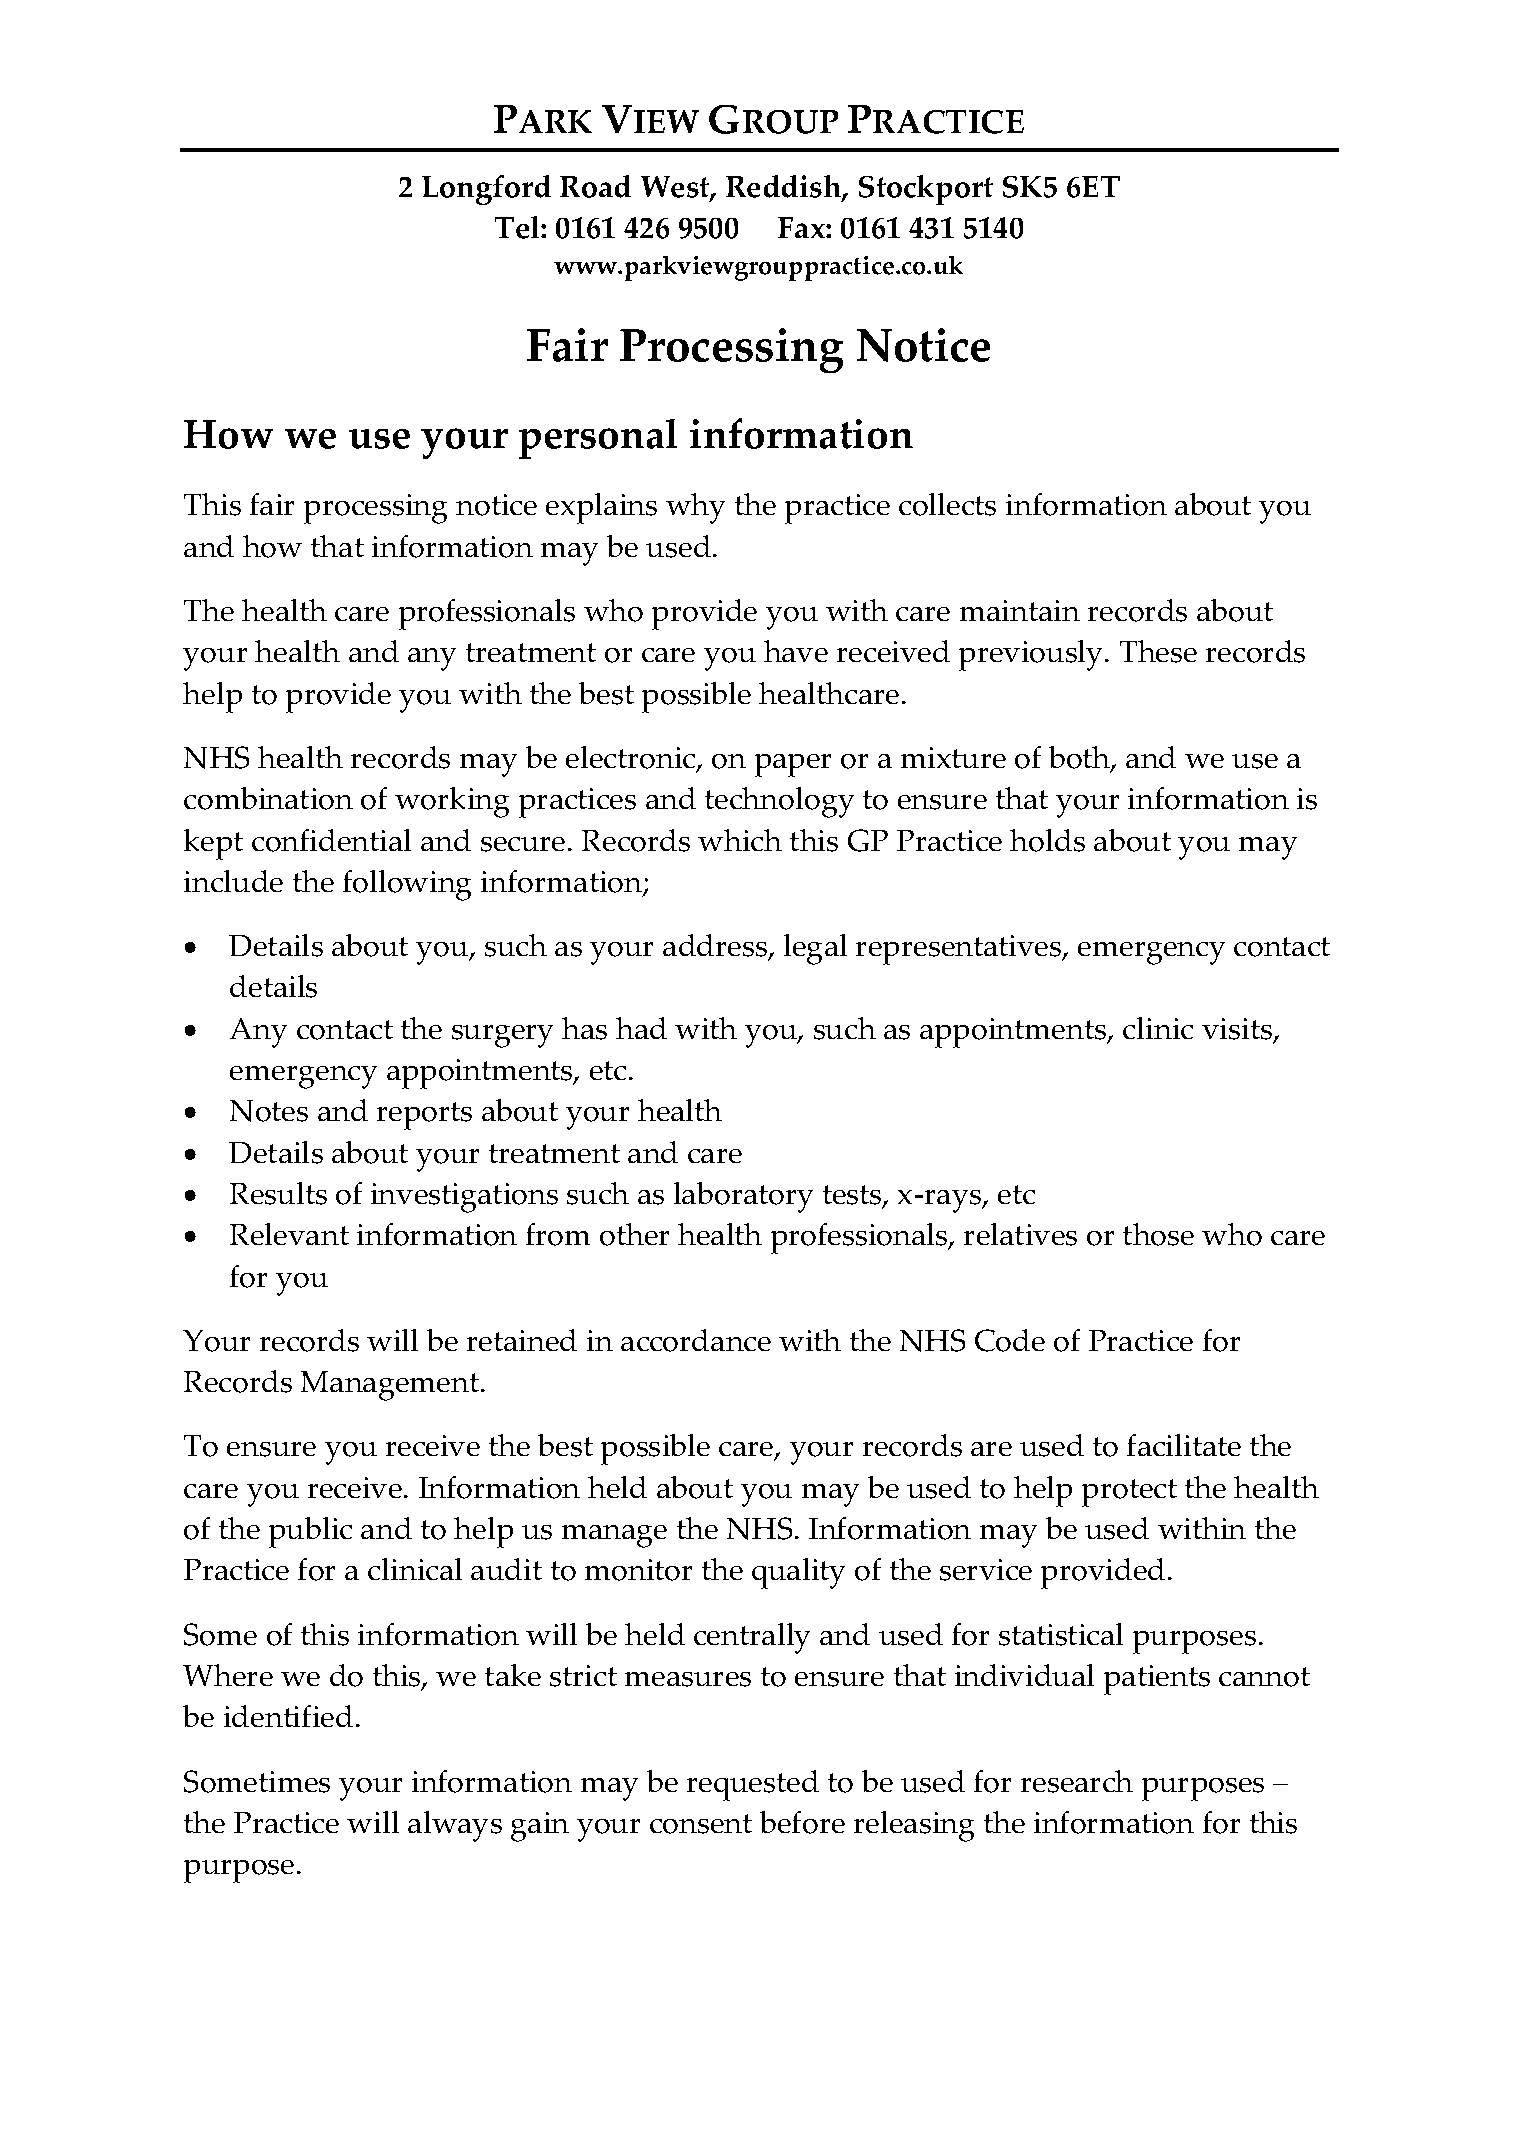 This screenshot has height=2148, width=1519. Describe the element at coordinates (802, 227) in the screenshot. I see `Fax` at that location.
